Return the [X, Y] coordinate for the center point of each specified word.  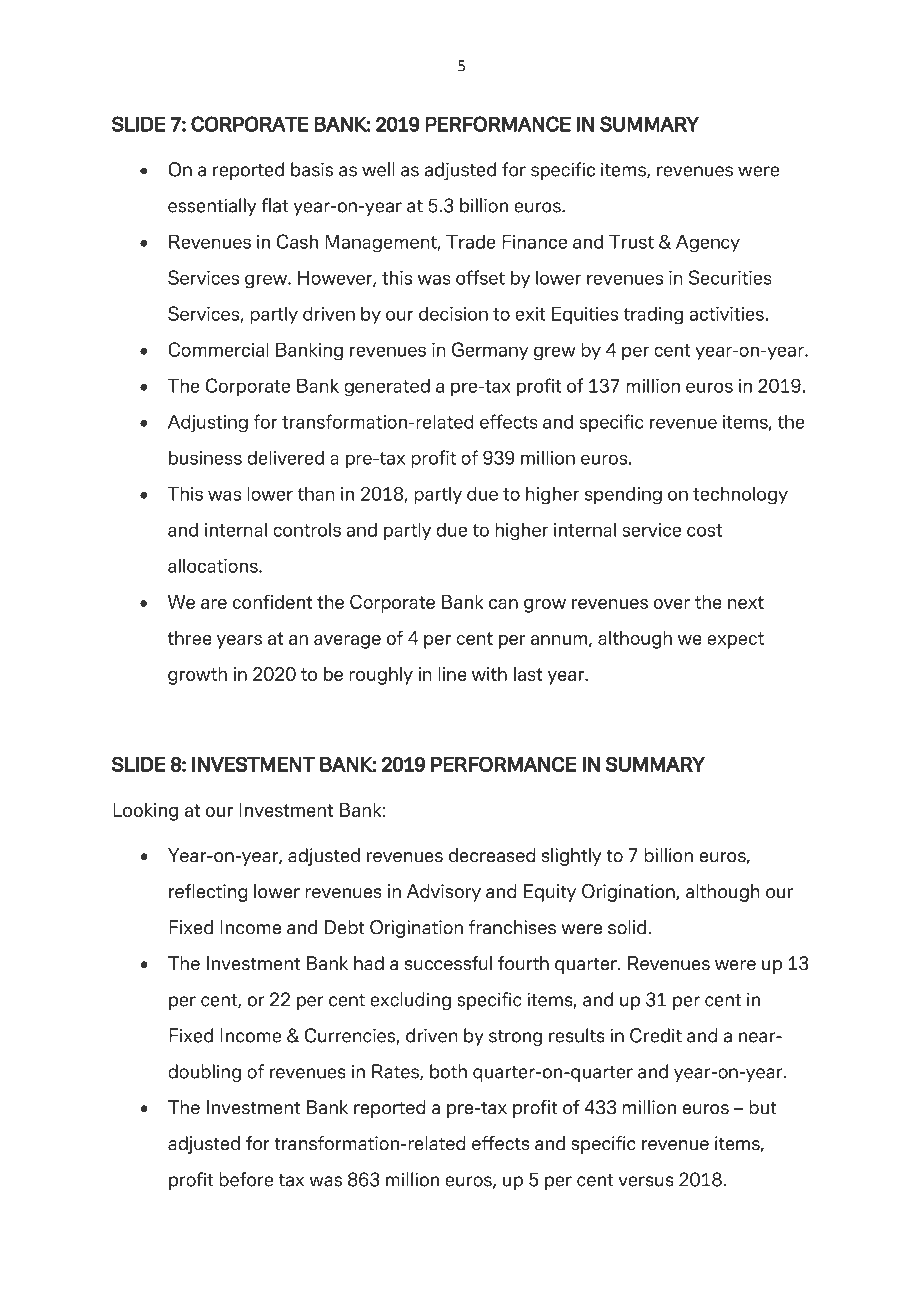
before [246, 1179]
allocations [214, 565]
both [448, 1071]
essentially [212, 207]
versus [646, 1181]
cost [704, 530]
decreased [492, 855]
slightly [572, 857]
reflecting [208, 893]
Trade [471, 241]
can [503, 604]
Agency [708, 243]
